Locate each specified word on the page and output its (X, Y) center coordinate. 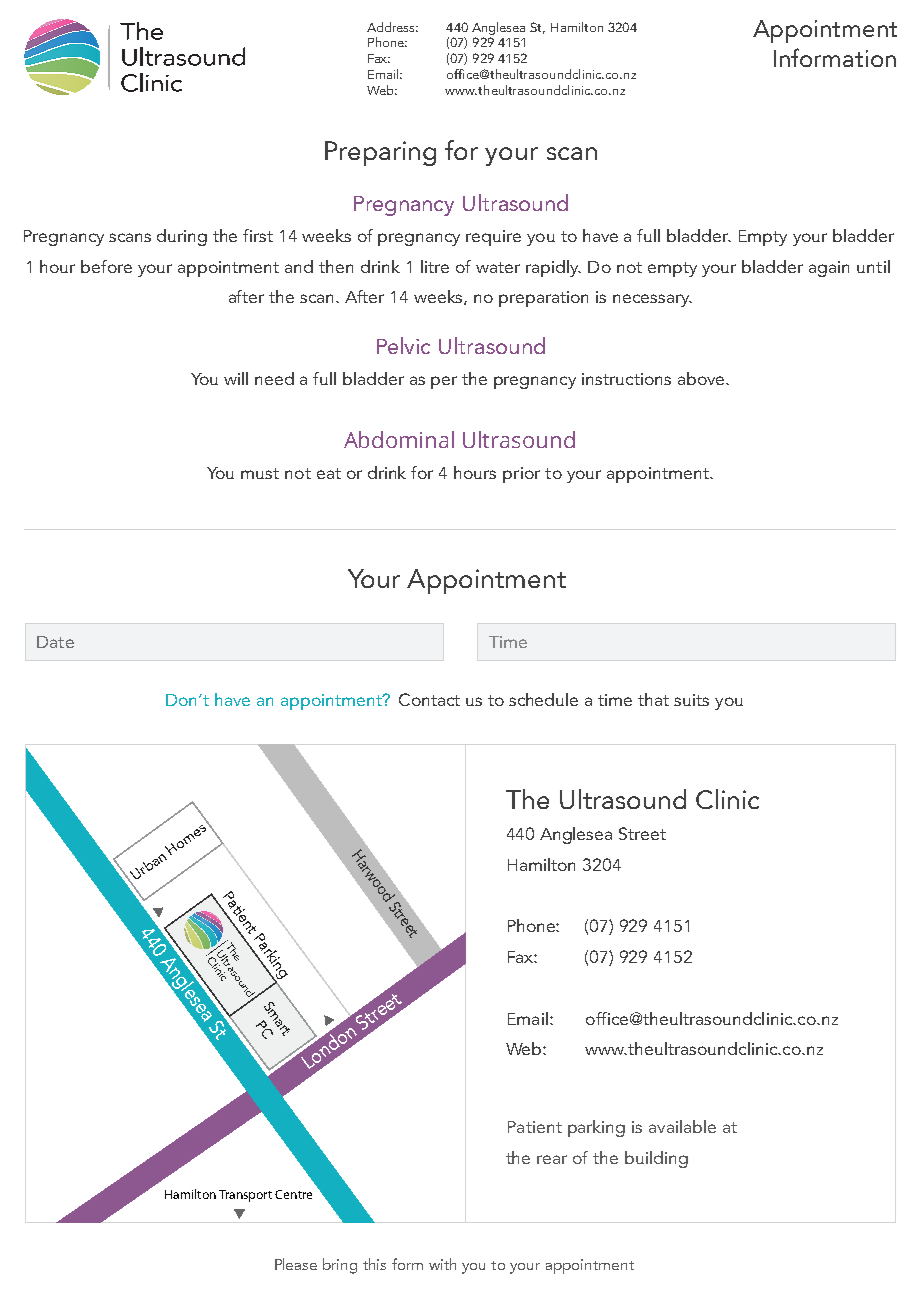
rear (552, 1159)
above (702, 378)
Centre (293, 1194)
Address (392, 27)
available (682, 1126)
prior (521, 475)
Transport (245, 1196)
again (829, 269)
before (106, 266)
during (182, 237)
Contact (429, 699)
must (260, 473)
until (873, 266)
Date (55, 642)
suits (691, 700)
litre (435, 266)
